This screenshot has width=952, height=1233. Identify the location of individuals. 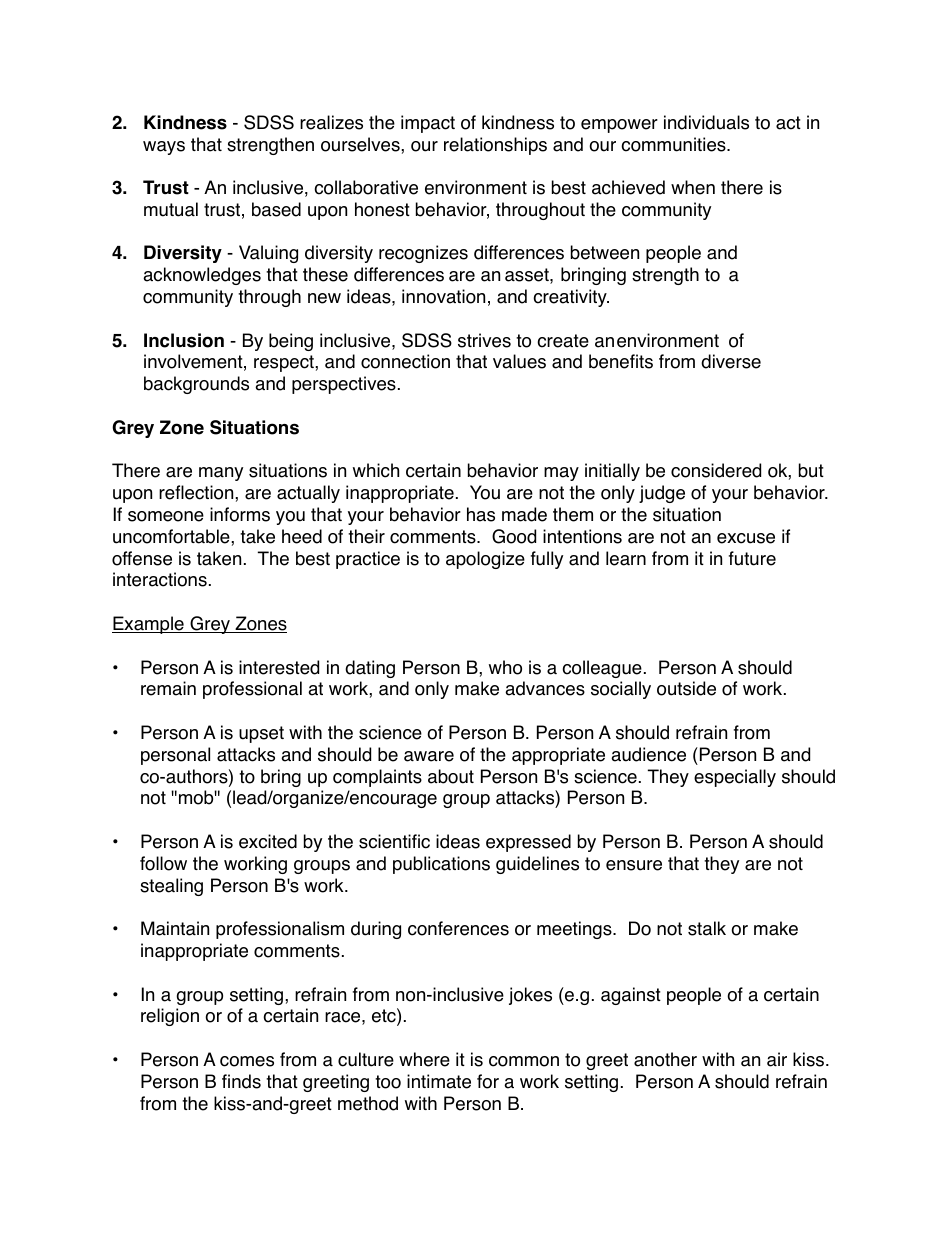
(706, 122).
